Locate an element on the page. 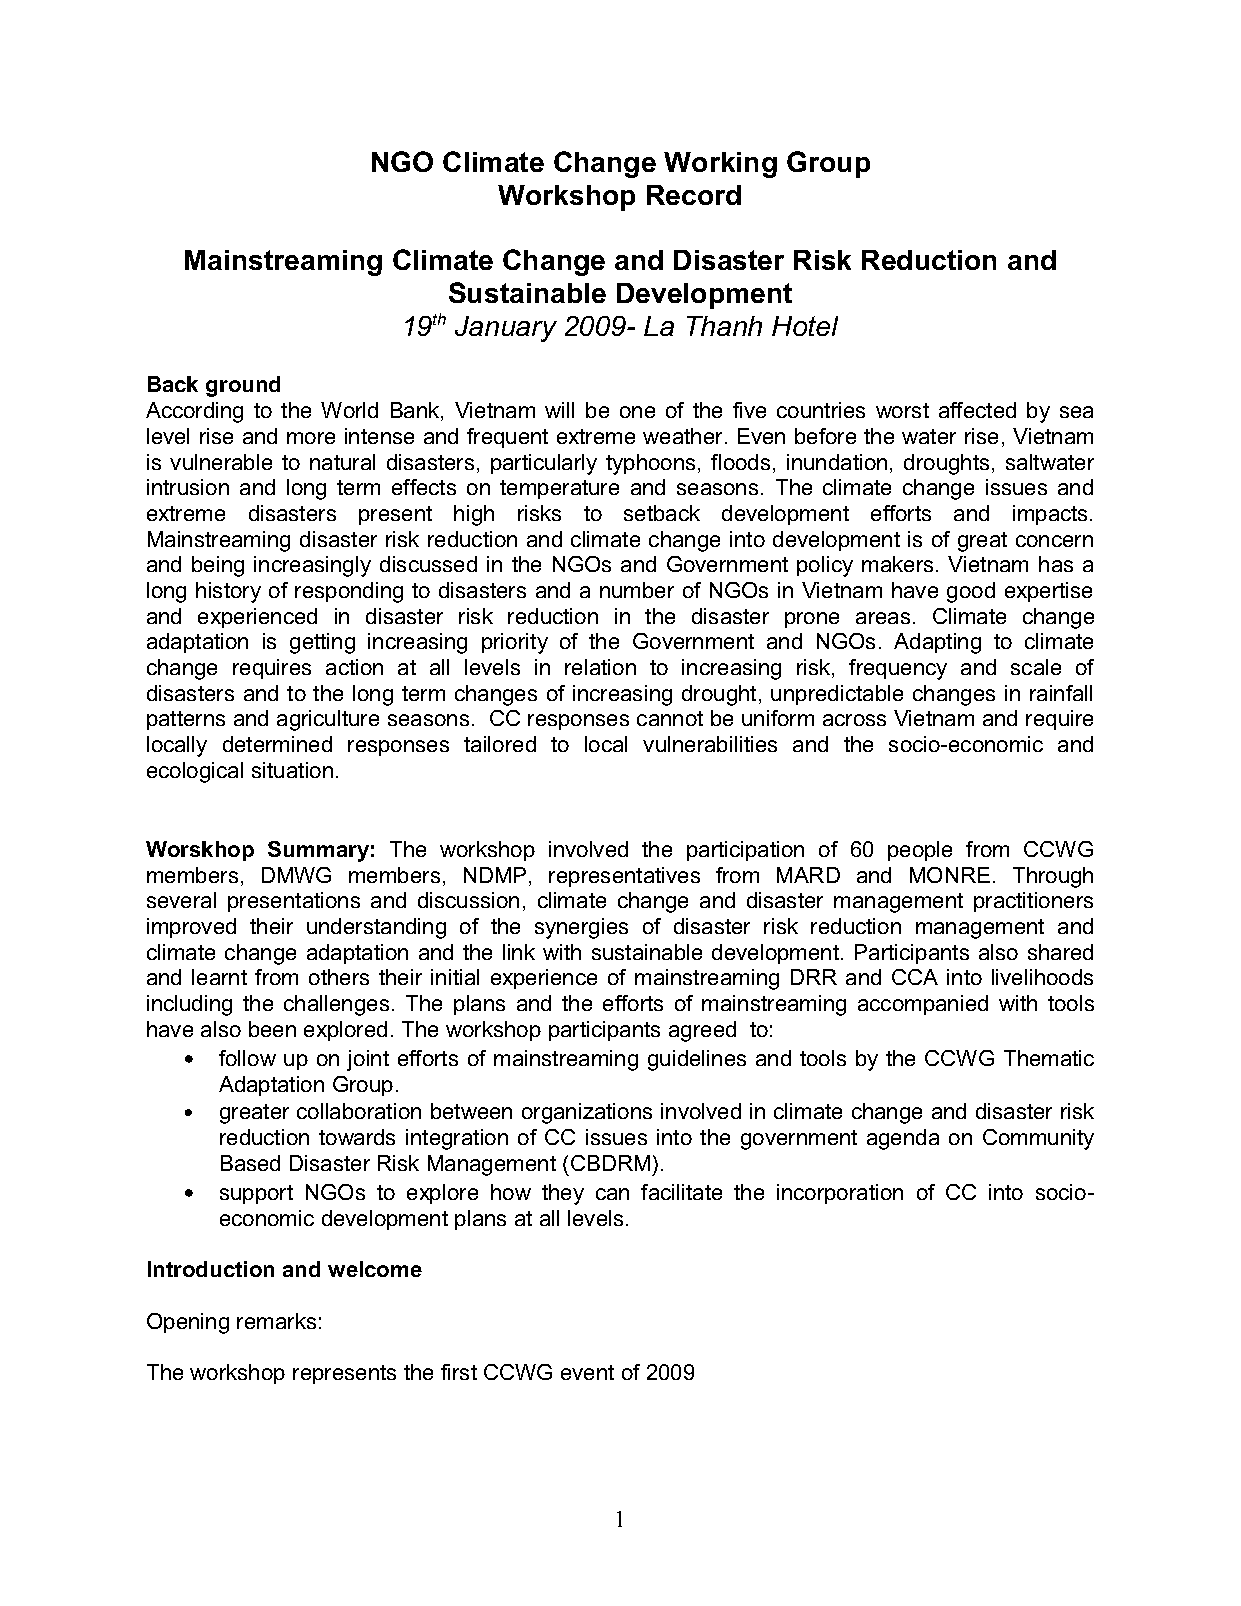 This image has width=1241, height=1606. first is located at coordinates (459, 1372).
